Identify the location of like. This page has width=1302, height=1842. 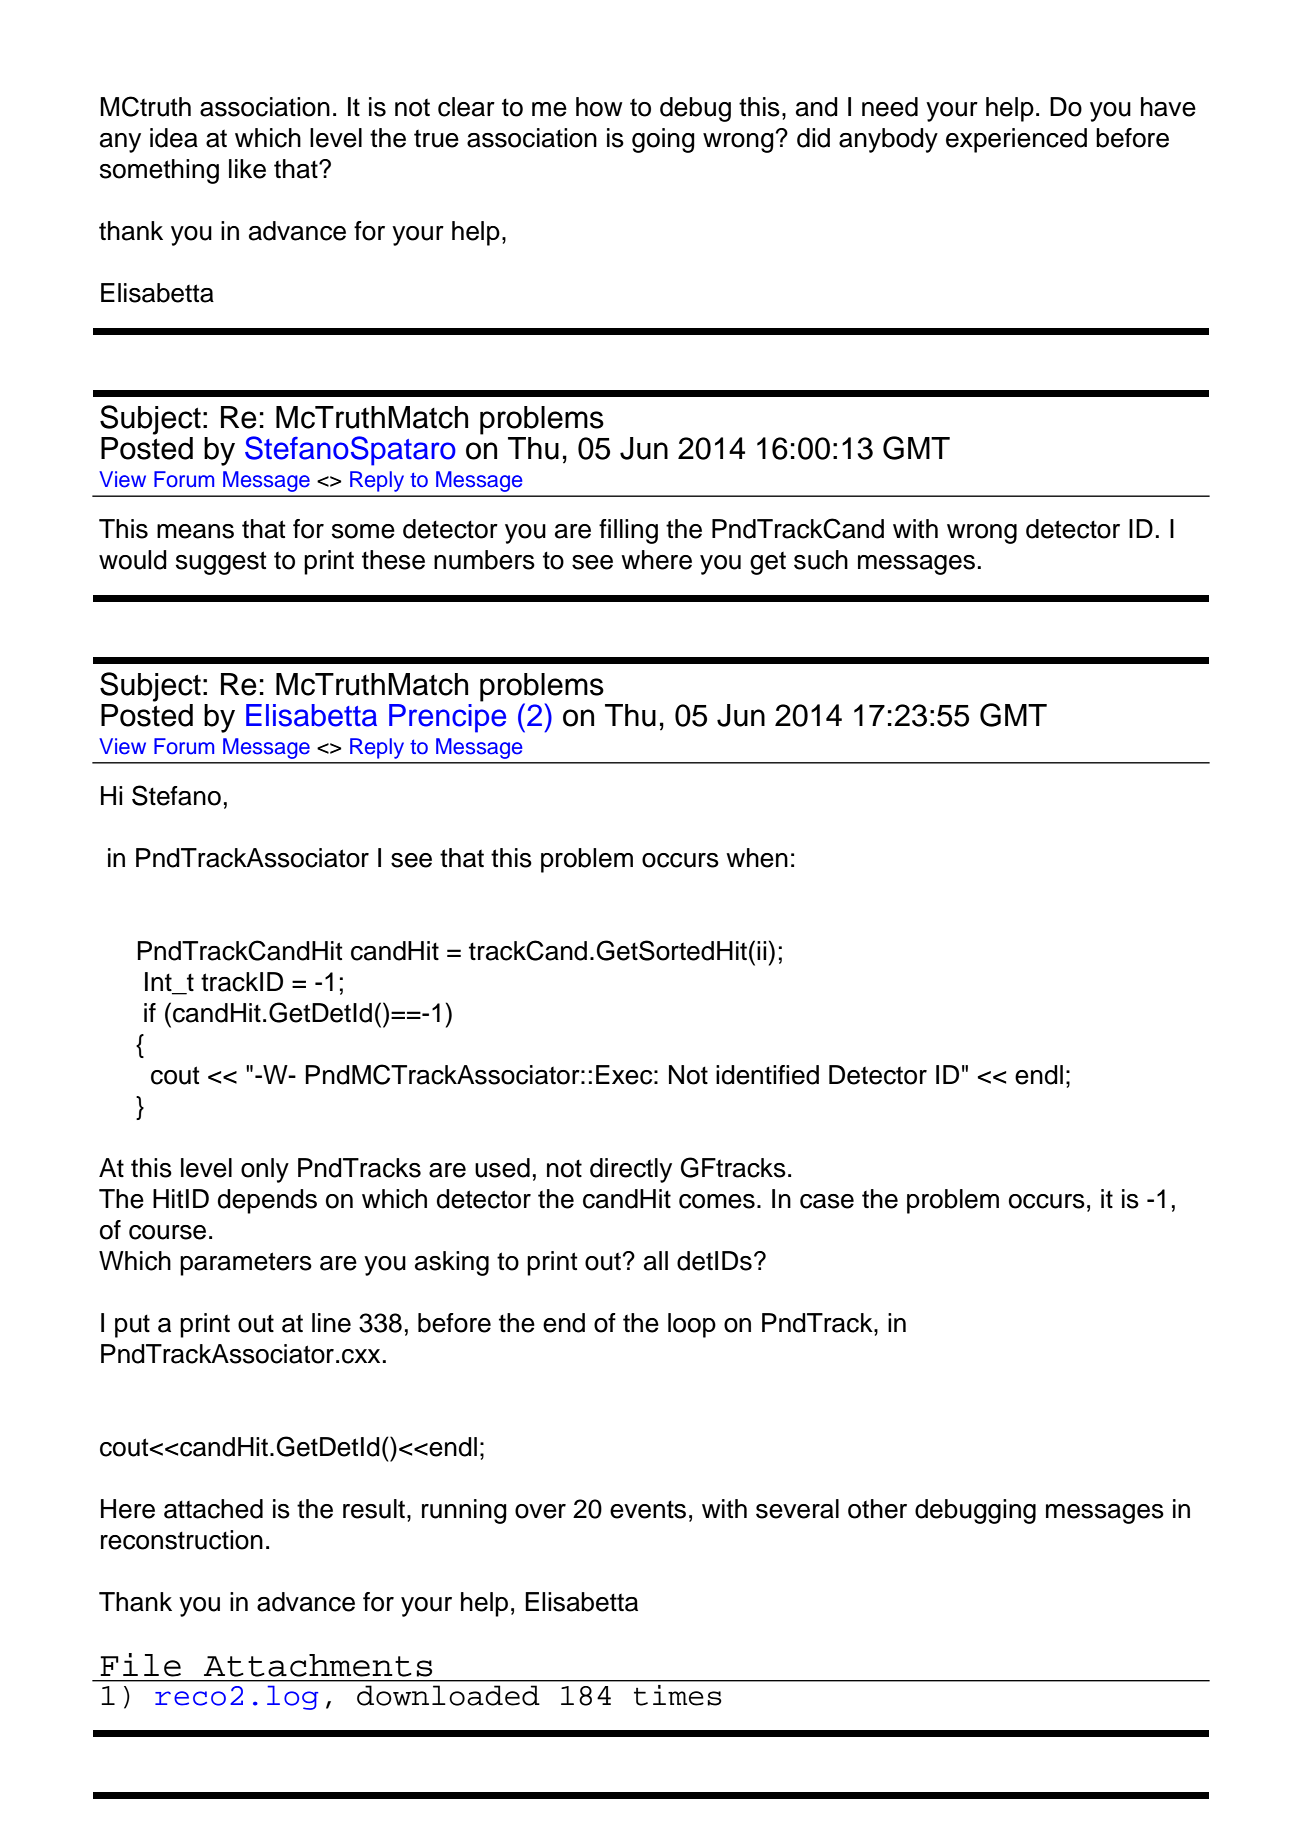
(247, 169).
